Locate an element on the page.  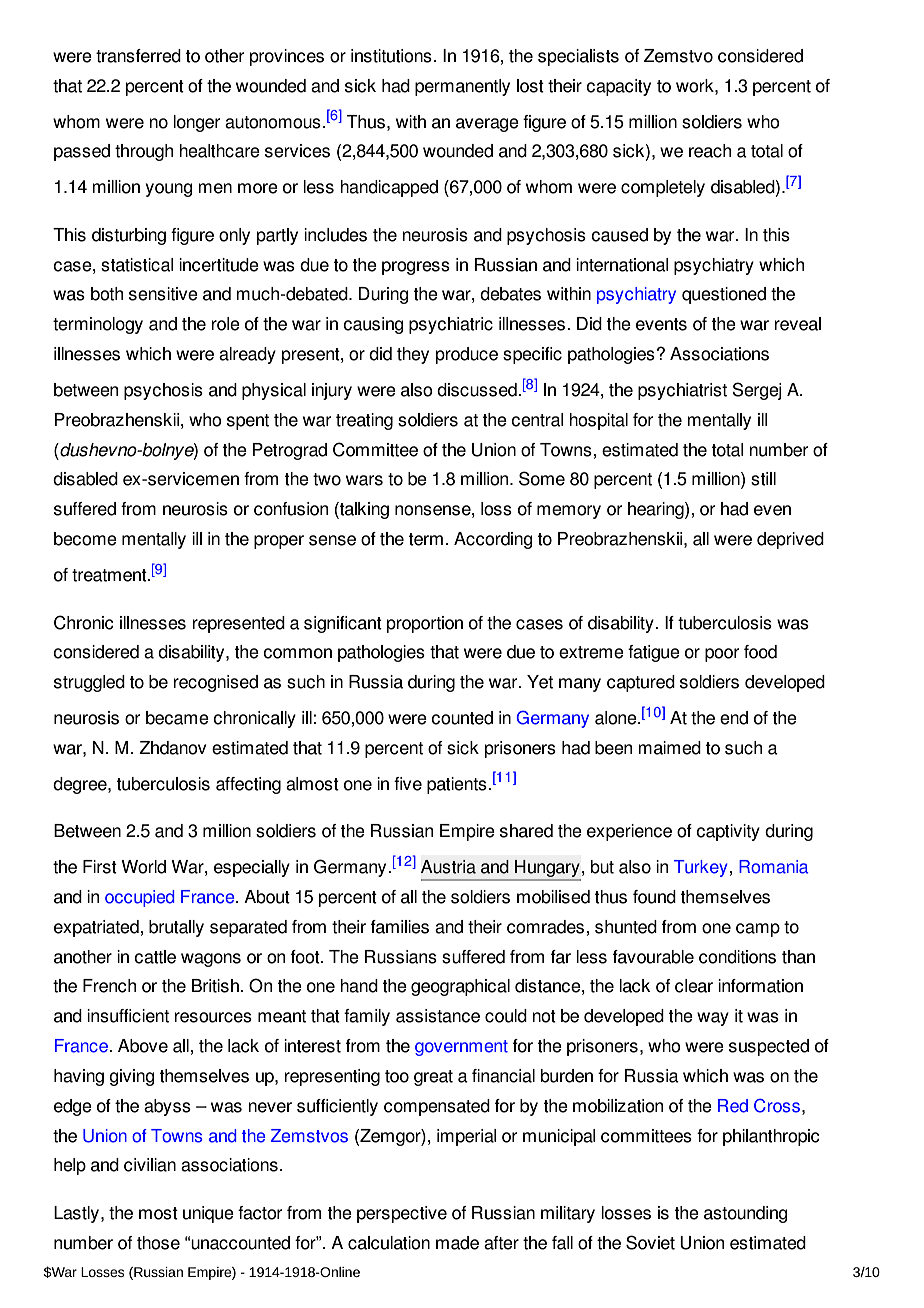
maimed is located at coordinates (670, 748).
